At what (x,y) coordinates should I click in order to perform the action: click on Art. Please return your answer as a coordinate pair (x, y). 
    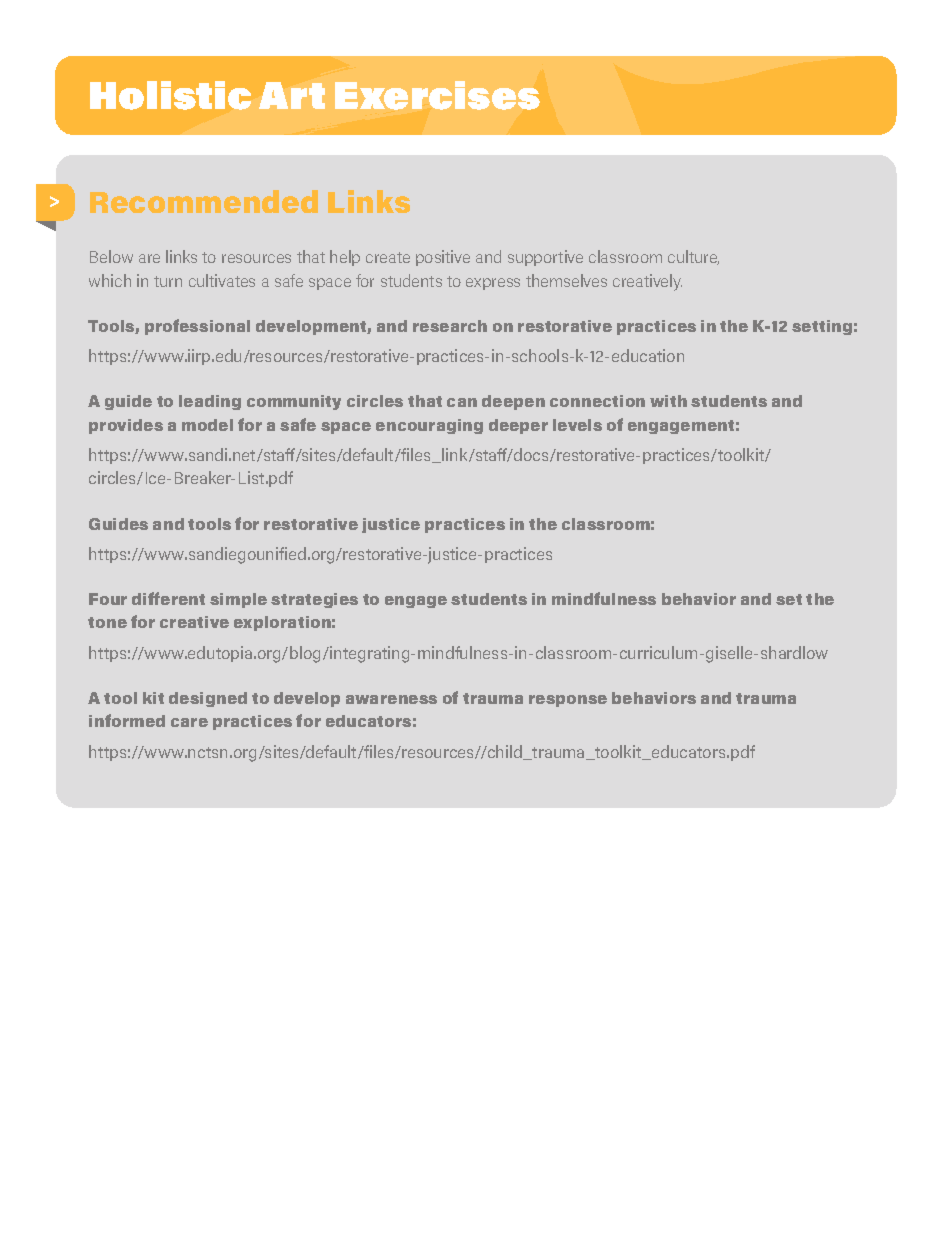
    Looking at the image, I should click on (292, 95).
